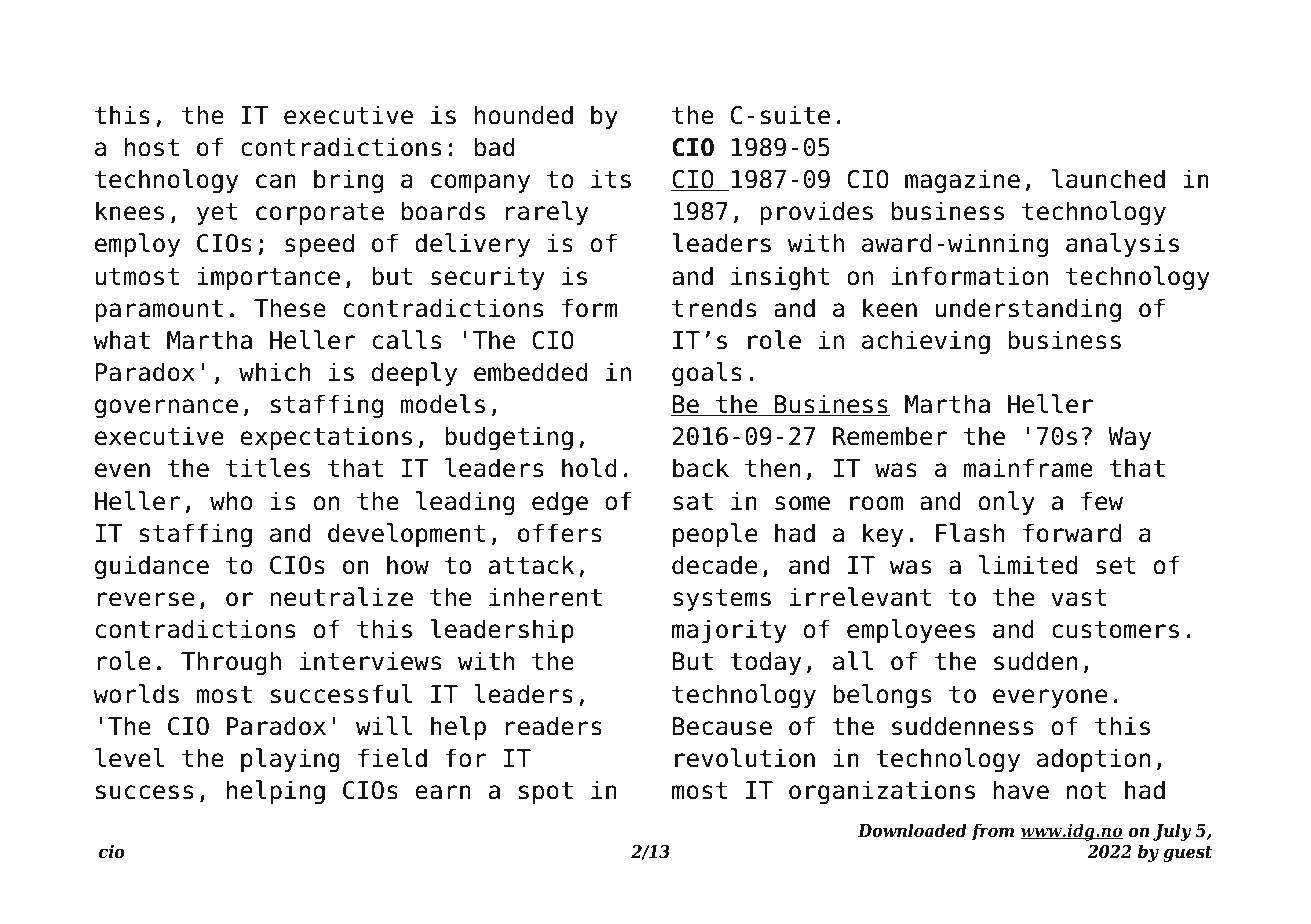  Describe the element at coordinates (166, 408) in the document. I see `governance` at that location.
